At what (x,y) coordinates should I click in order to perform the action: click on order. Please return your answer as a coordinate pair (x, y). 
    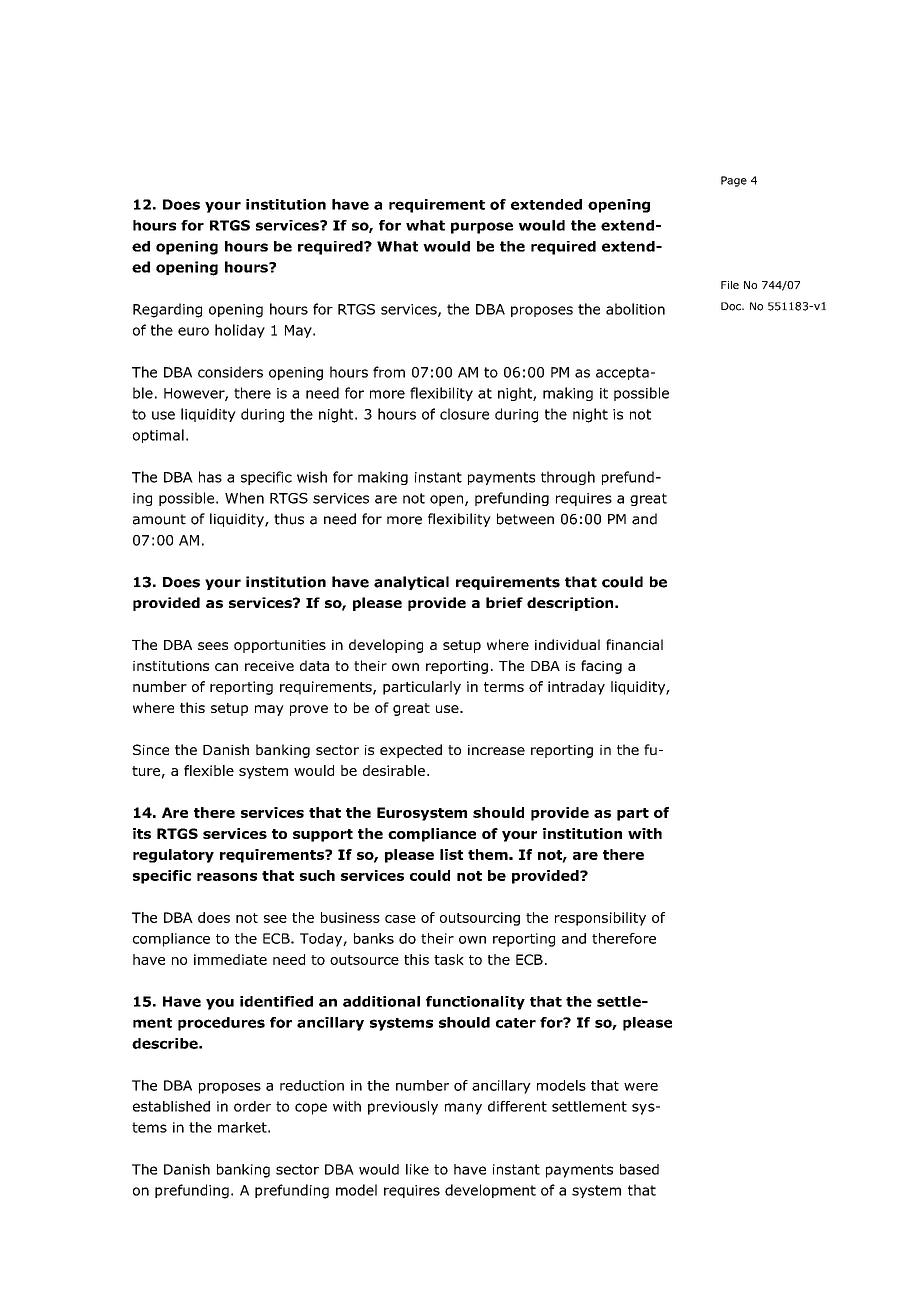
    Looking at the image, I should click on (252, 1106).
